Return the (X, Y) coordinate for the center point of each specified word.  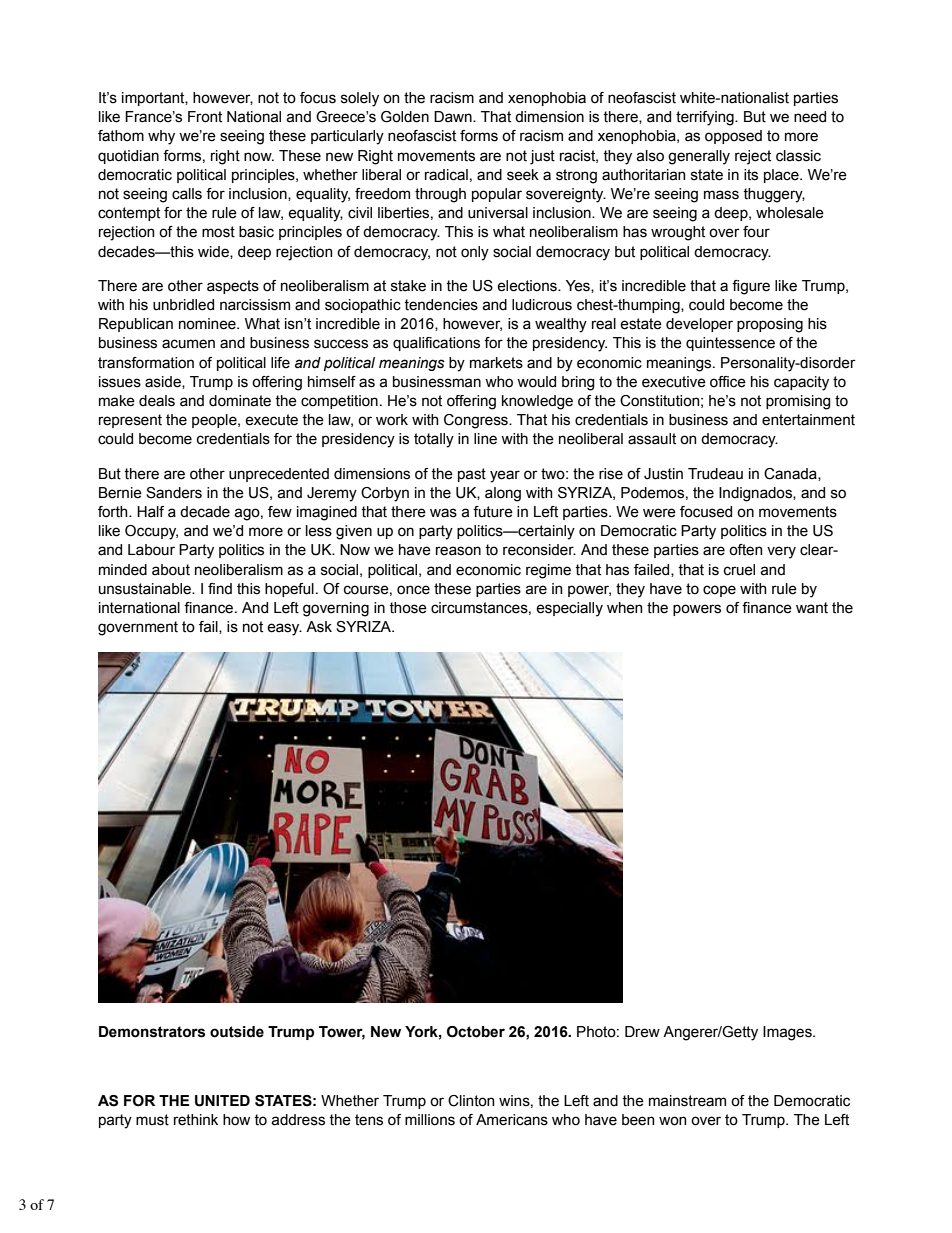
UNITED (222, 1101)
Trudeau (715, 474)
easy (284, 629)
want (812, 608)
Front (205, 117)
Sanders (174, 493)
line (485, 439)
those (408, 608)
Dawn (454, 117)
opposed (733, 137)
